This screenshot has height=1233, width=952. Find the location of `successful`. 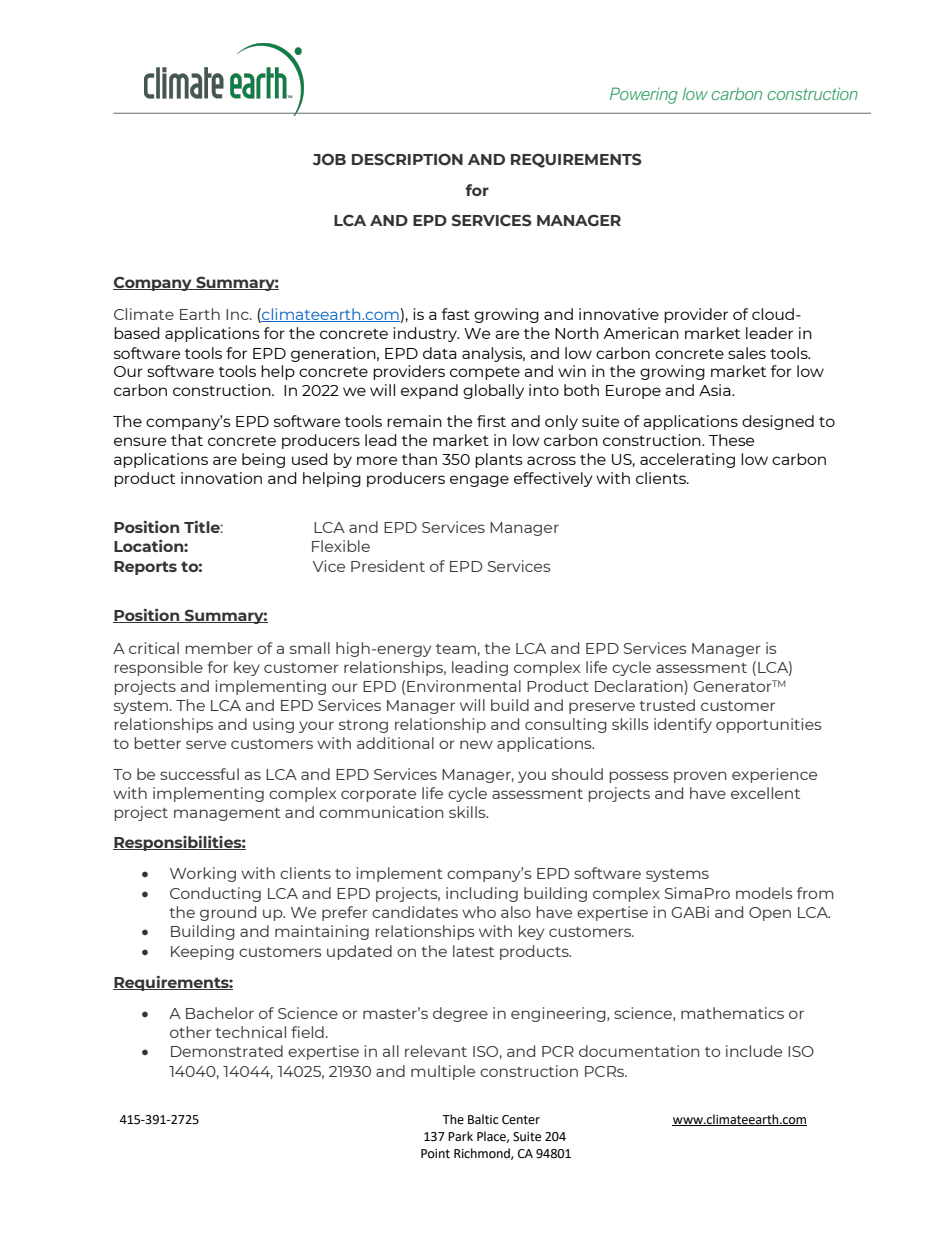

successful is located at coordinates (199, 774).
